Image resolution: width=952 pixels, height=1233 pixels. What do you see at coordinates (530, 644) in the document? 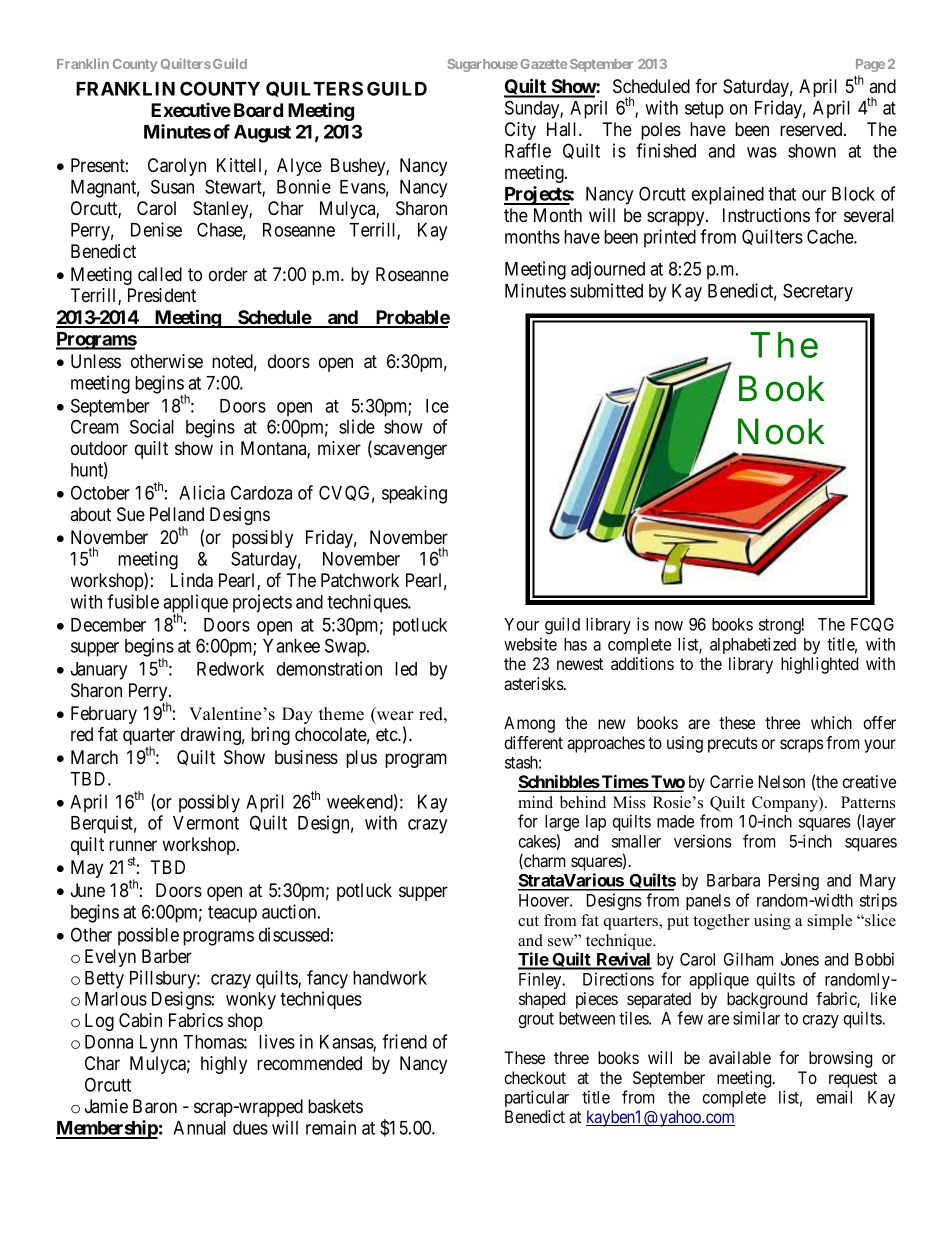
I see `website` at bounding box center [530, 644].
